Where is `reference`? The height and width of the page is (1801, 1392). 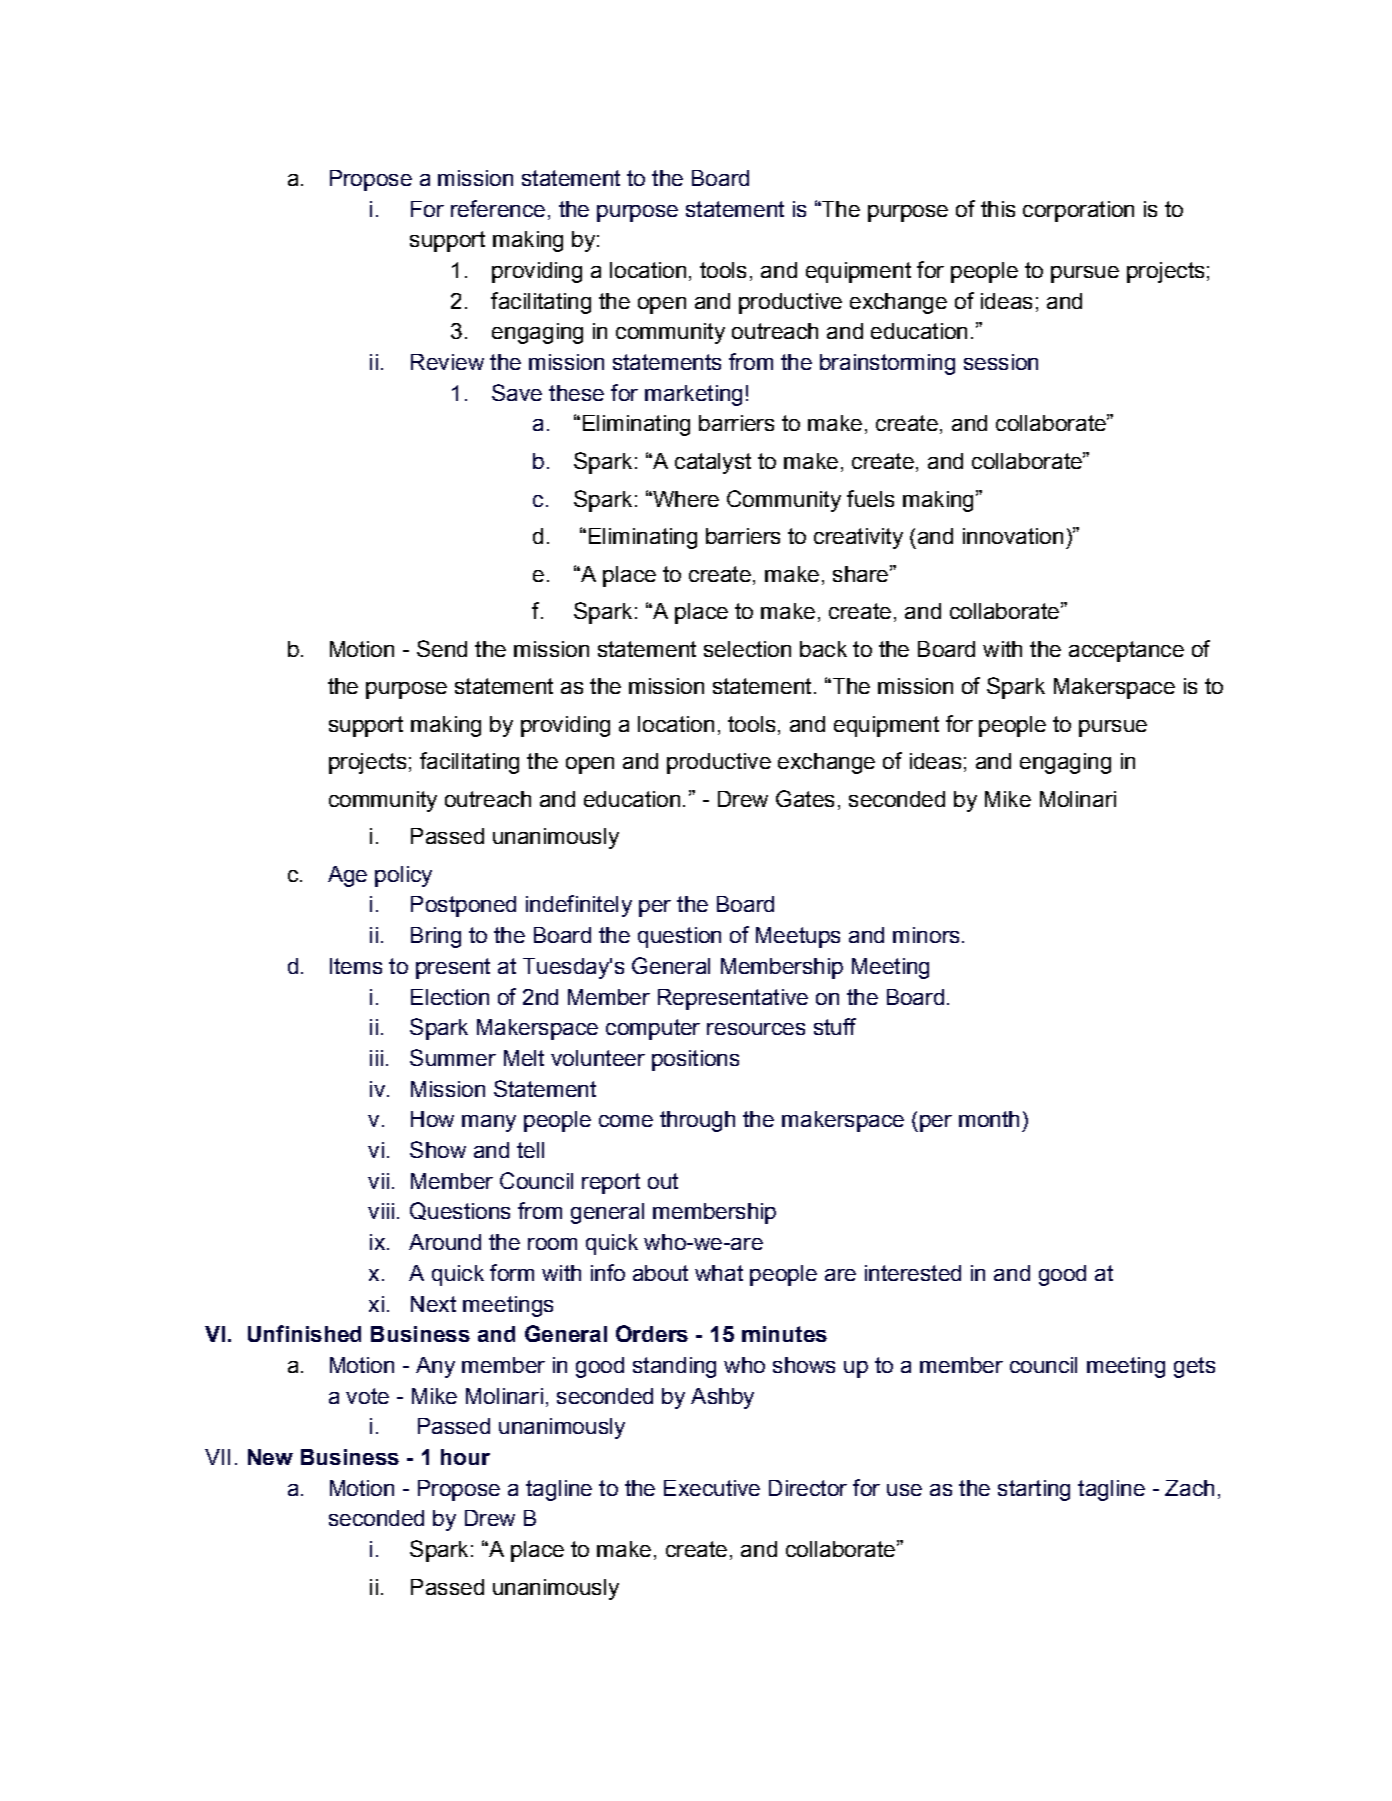 reference is located at coordinates (498, 208).
